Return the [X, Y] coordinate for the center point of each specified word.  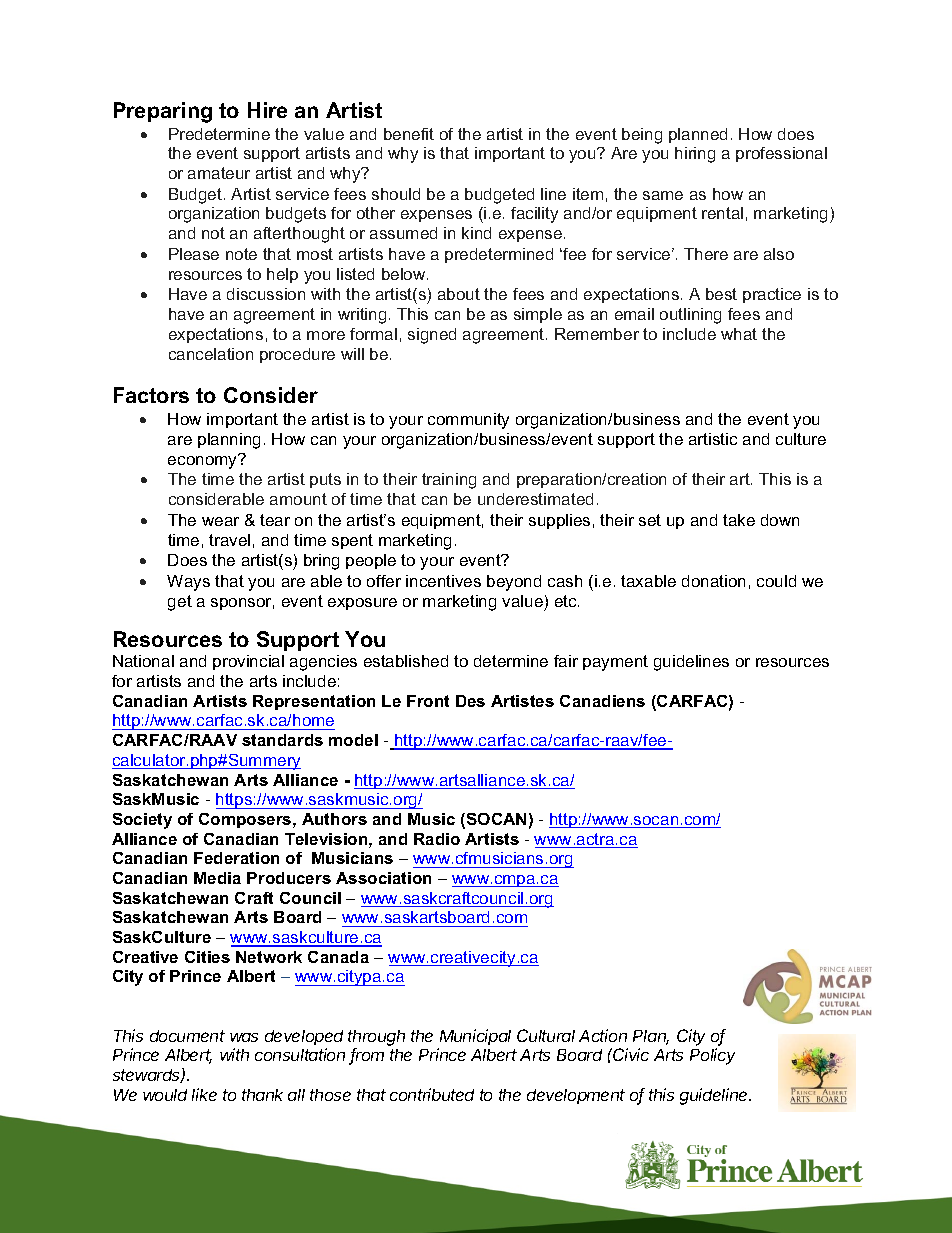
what [739, 334]
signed [432, 336]
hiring [695, 155]
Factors [151, 395]
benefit [409, 134]
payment [615, 663]
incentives [443, 581]
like [204, 1094]
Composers [246, 820]
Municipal [475, 1037]
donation [713, 581]
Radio [437, 839]
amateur [219, 173]
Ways [188, 583]
